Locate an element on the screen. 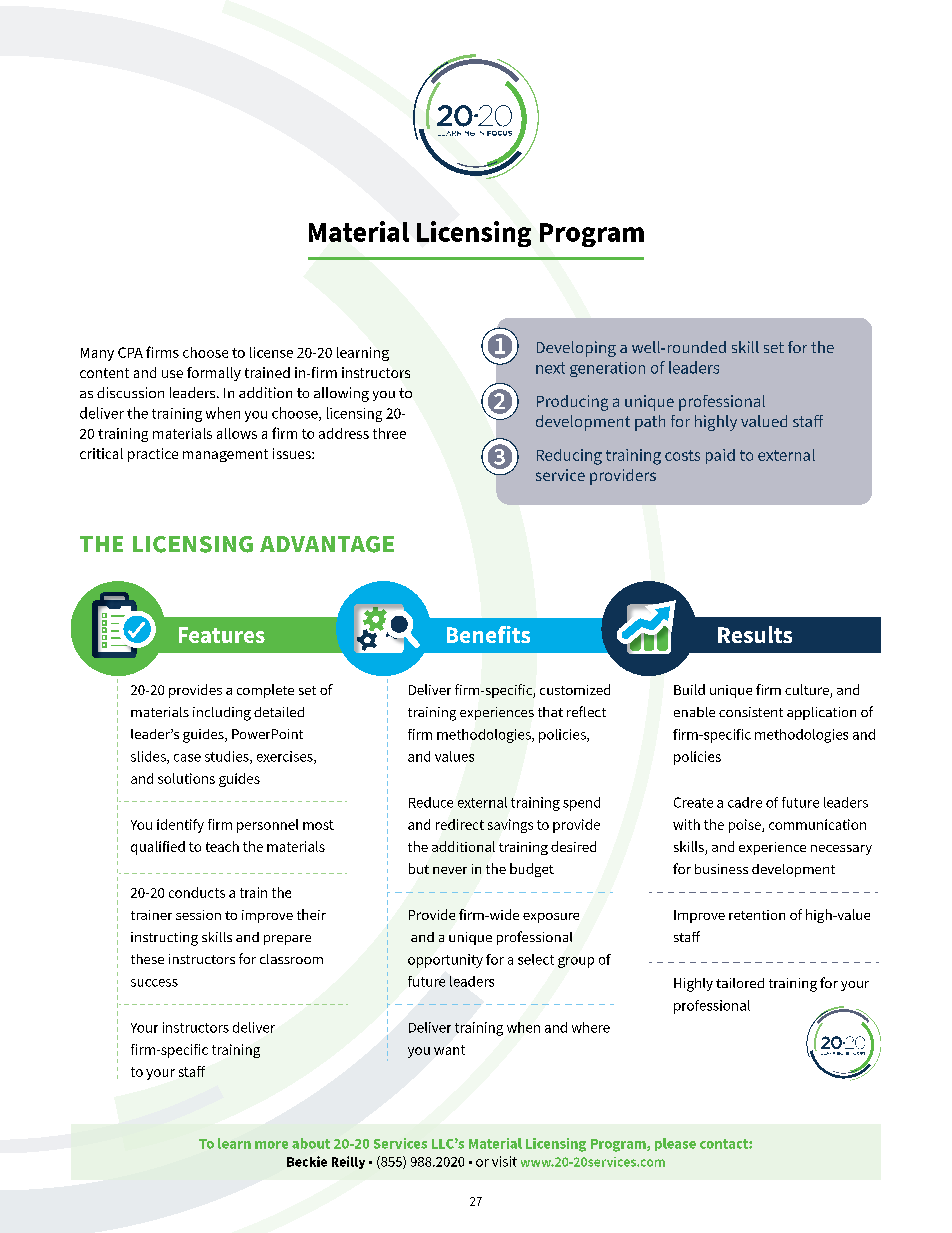 The height and width of the screenshot is (1233, 952). Features is located at coordinates (222, 635).
